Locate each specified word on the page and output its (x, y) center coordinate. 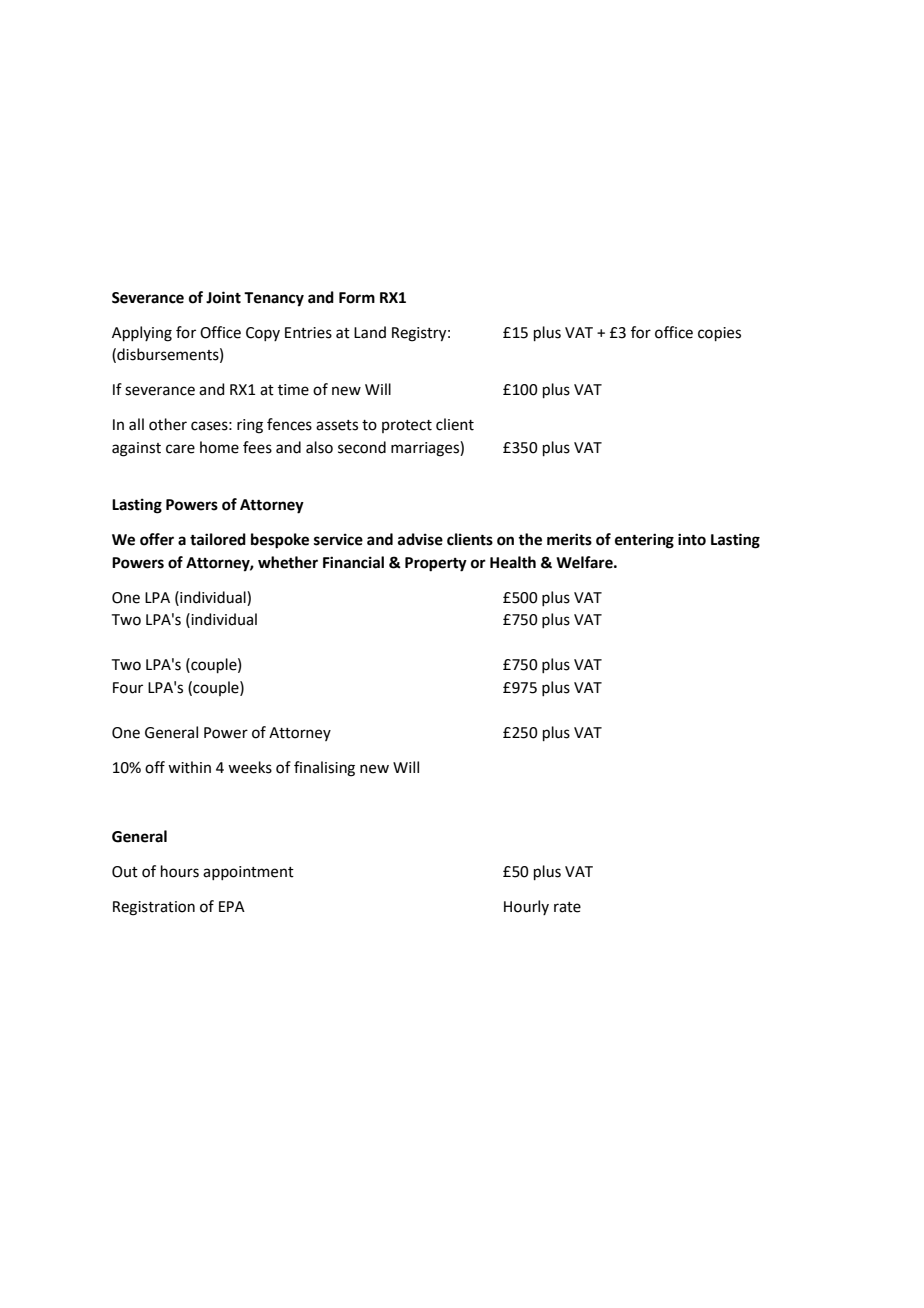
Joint (223, 297)
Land (370, 332)
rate (567, 907)
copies (719, 334)
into (692, 539)
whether (288, 562)
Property (436, 564)
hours (180, 871)
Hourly (526, 907)
